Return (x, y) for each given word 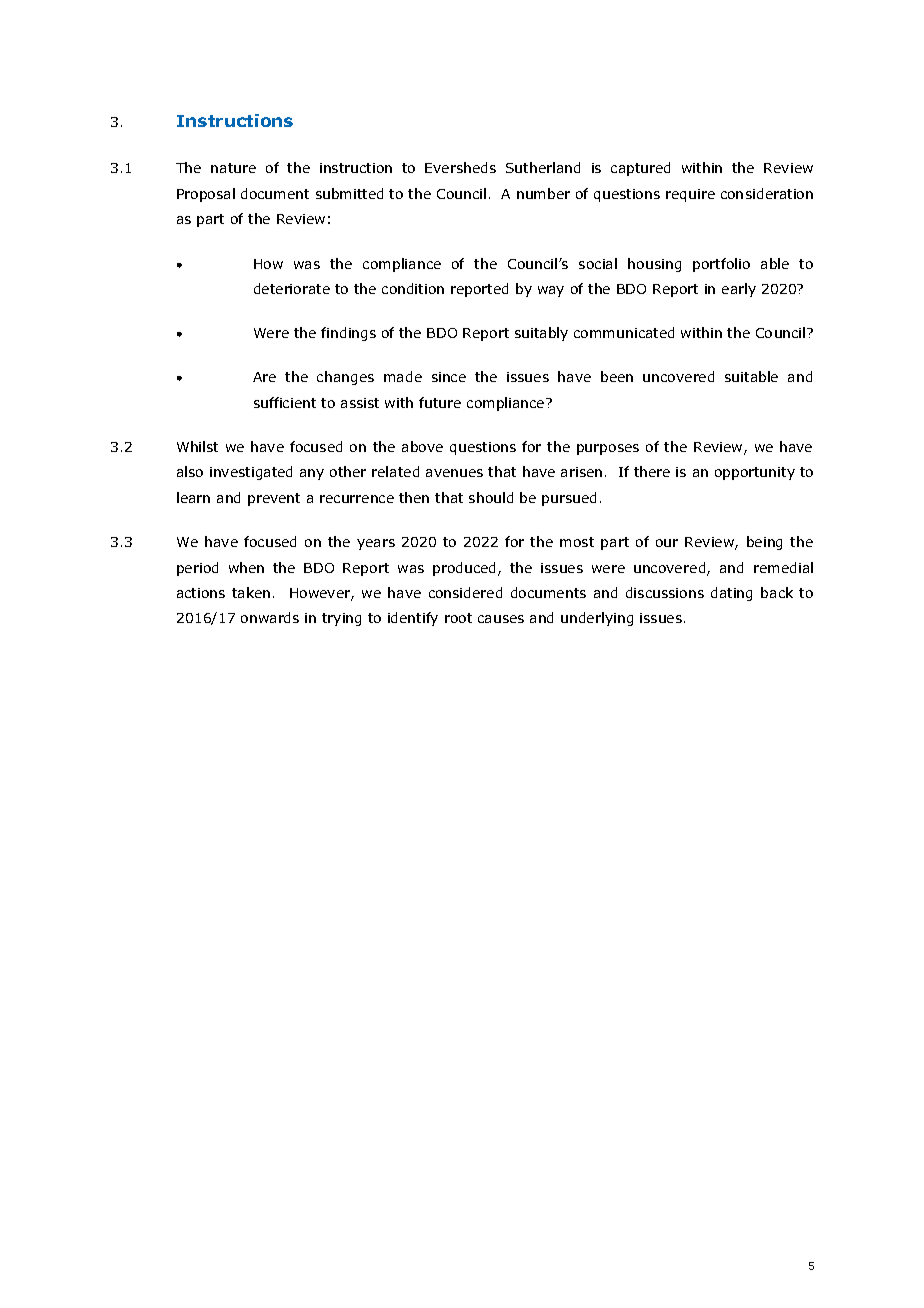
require (690, 195)
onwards (270, 617)
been (617, 376)
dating (731, 594)
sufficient (285, 402)
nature (233, 168)
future (440, 402)
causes (501, 619)
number (543, 193)
